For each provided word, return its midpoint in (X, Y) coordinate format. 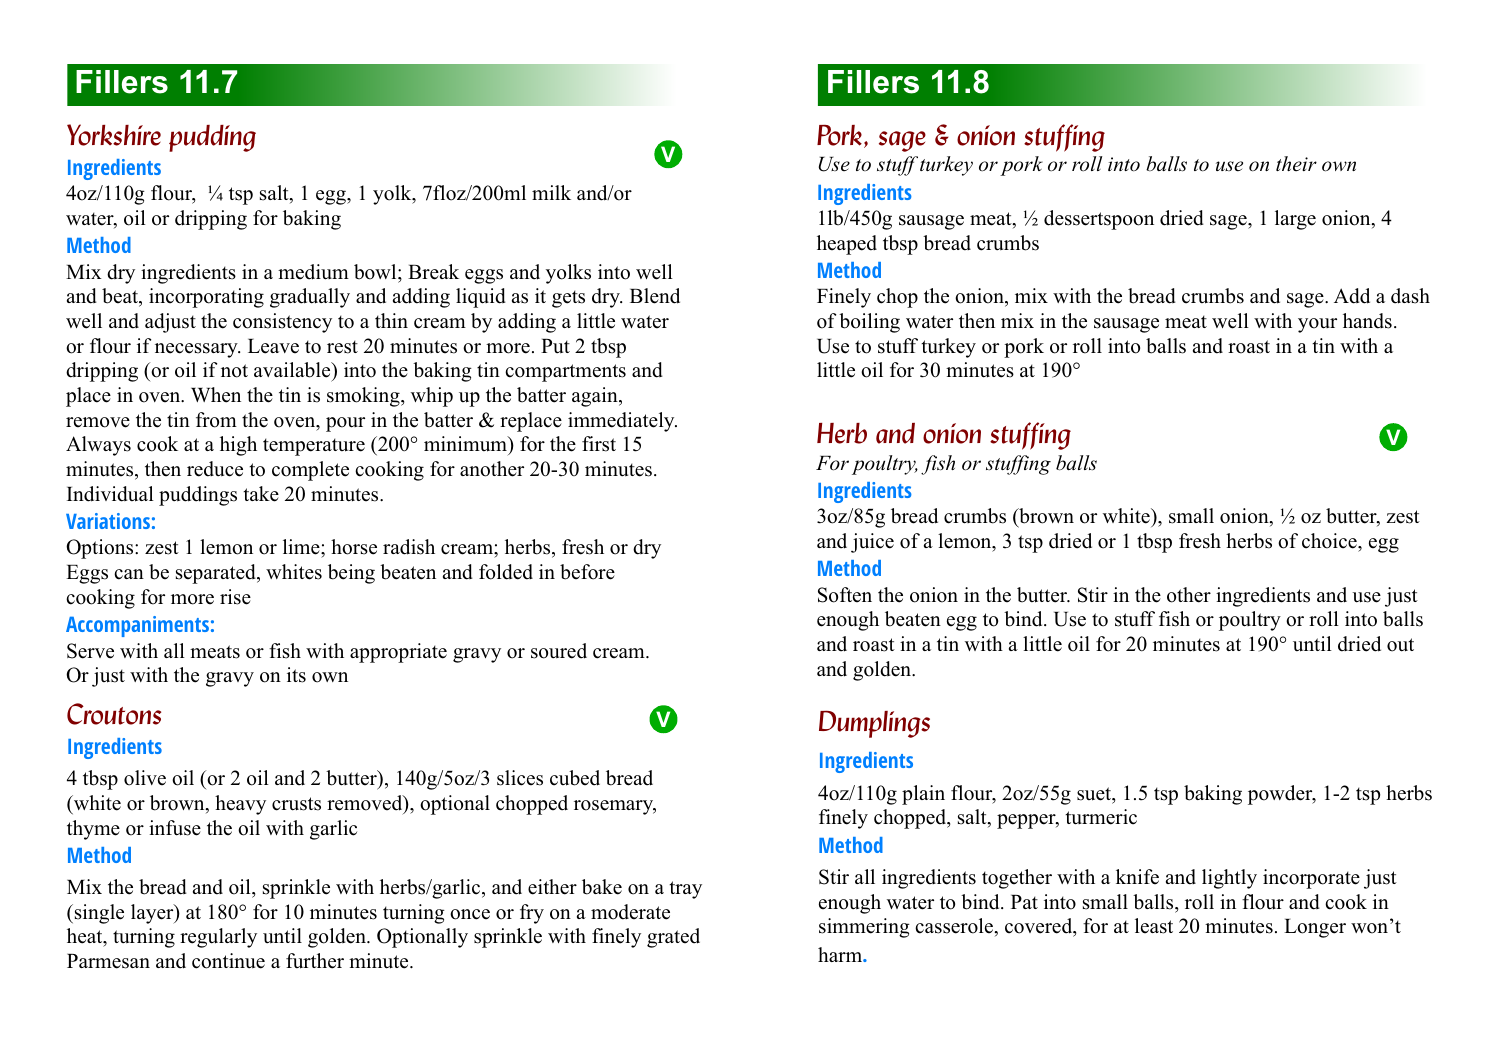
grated (673, 938)
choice (1330, 541)
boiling (869, 323)
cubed (575, 778)
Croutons (114, 714)
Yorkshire (114, 135)
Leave (273, 346)
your (1317, 325)
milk (551, 192)
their (1296, 163)
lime (302, 548)
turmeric (1101, 817)
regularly (218, 938)
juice (872, 543)
